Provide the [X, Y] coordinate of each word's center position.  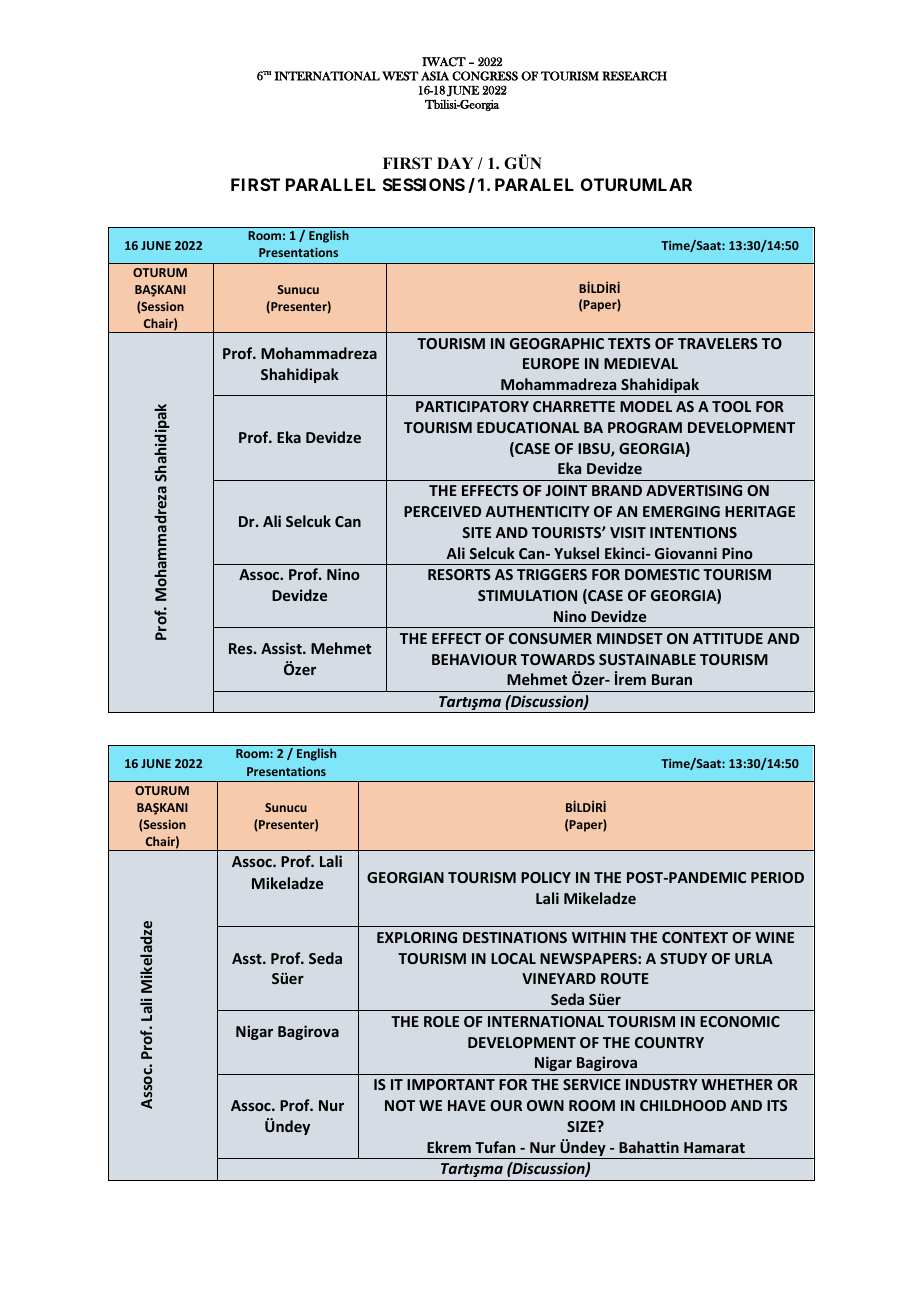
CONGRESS [485, 76]
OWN [545, 1105]
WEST [400, 76]
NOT [400, 1105]
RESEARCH [634, 76]
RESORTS [459, 574]
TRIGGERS [552, 574]
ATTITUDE [728, 638]
